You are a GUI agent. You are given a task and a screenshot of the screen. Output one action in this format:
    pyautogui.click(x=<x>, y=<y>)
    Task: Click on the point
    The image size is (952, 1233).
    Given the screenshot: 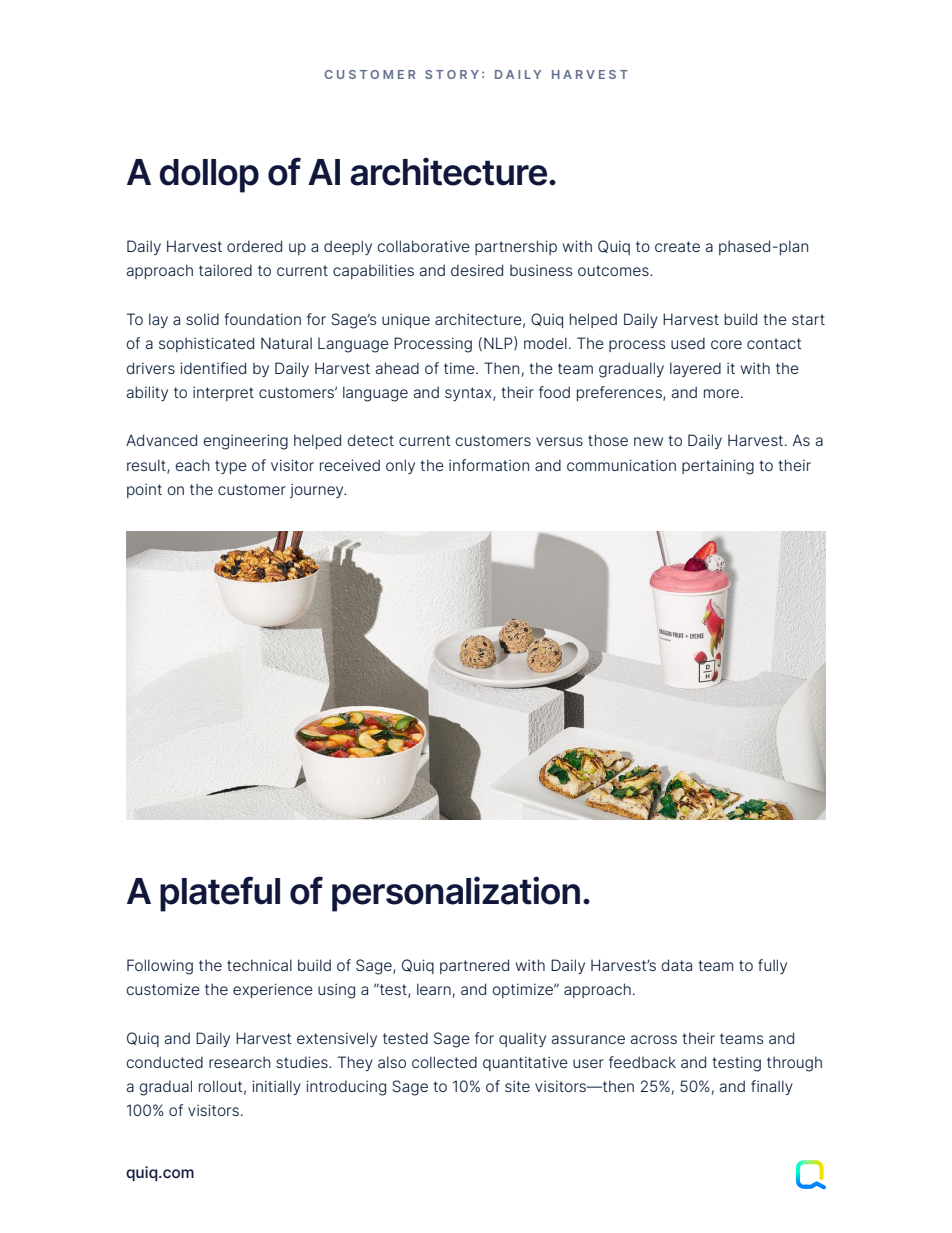 What is the action you would take?
    pyautogui.click(x=144, y=491)
